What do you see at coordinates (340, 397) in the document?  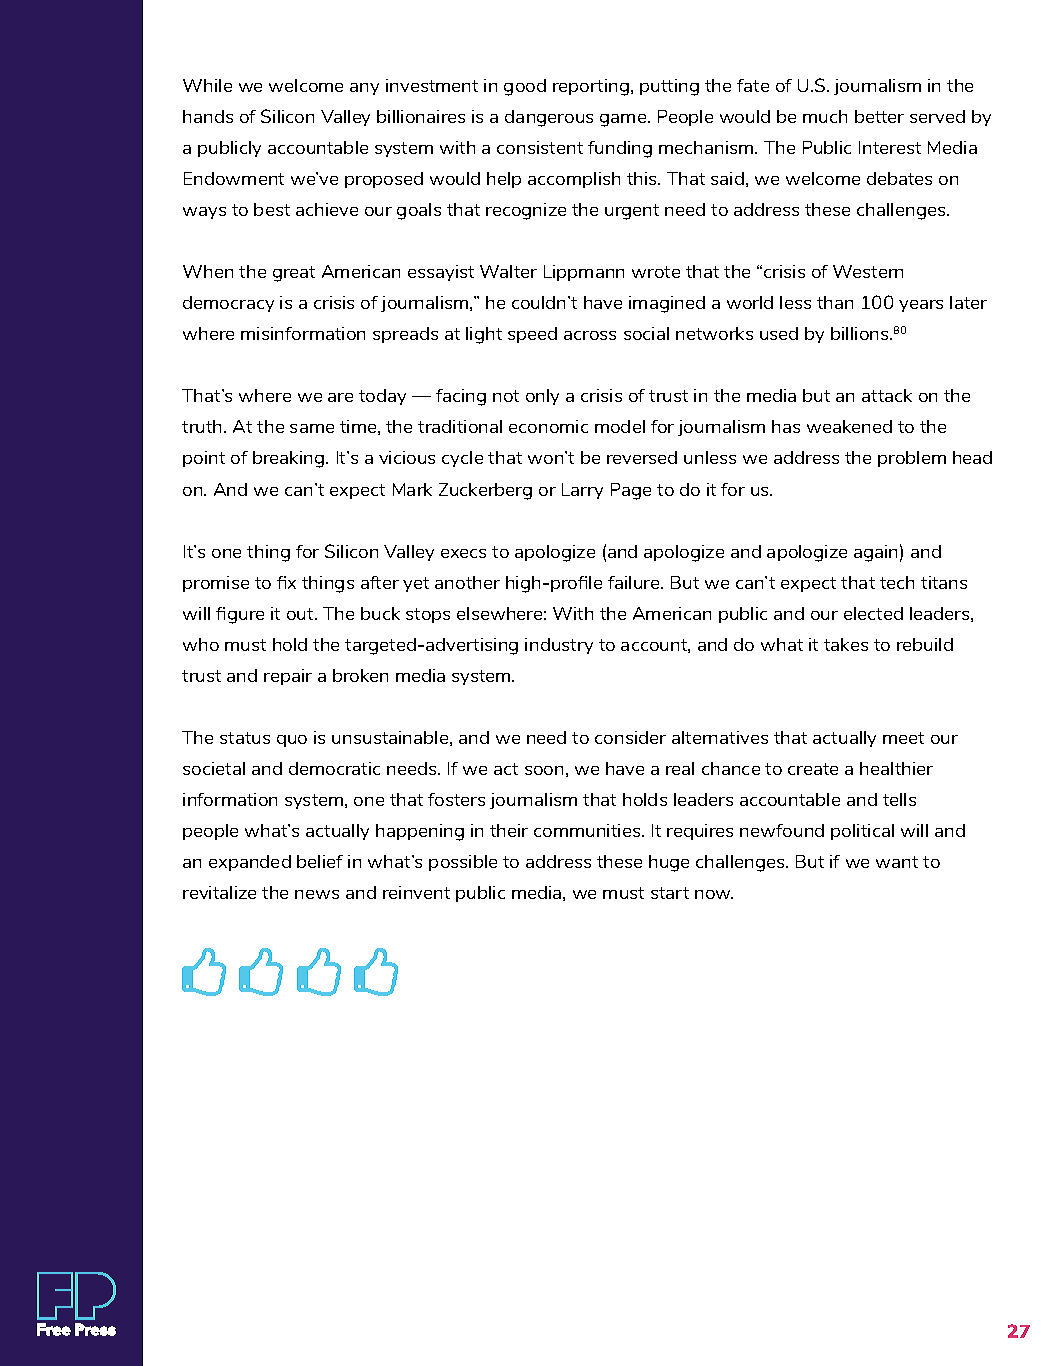 I see `are` at bounding box center [340, 397].
